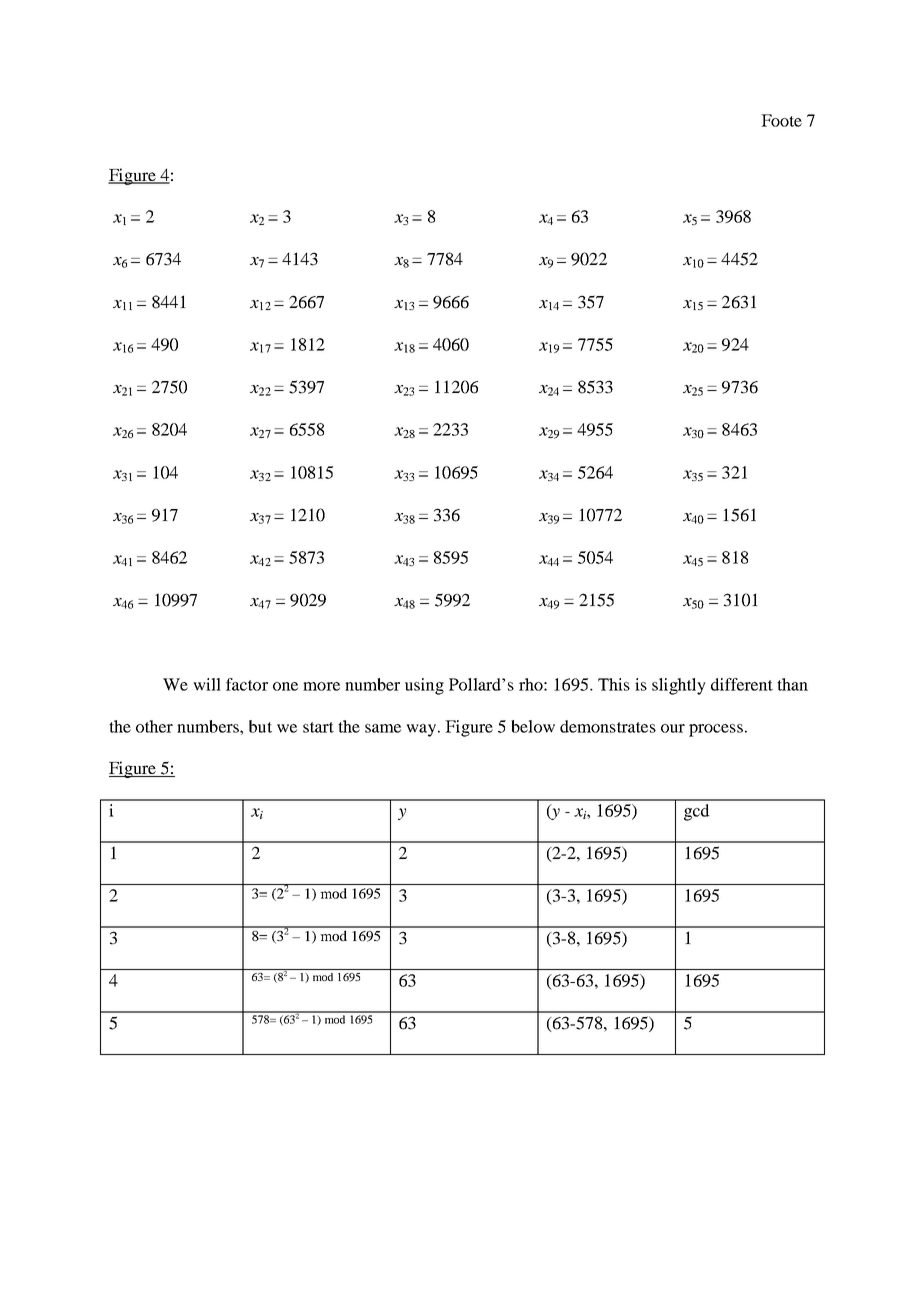 The image size is (924, 1308). I want to click on will, so click(207, 684).
